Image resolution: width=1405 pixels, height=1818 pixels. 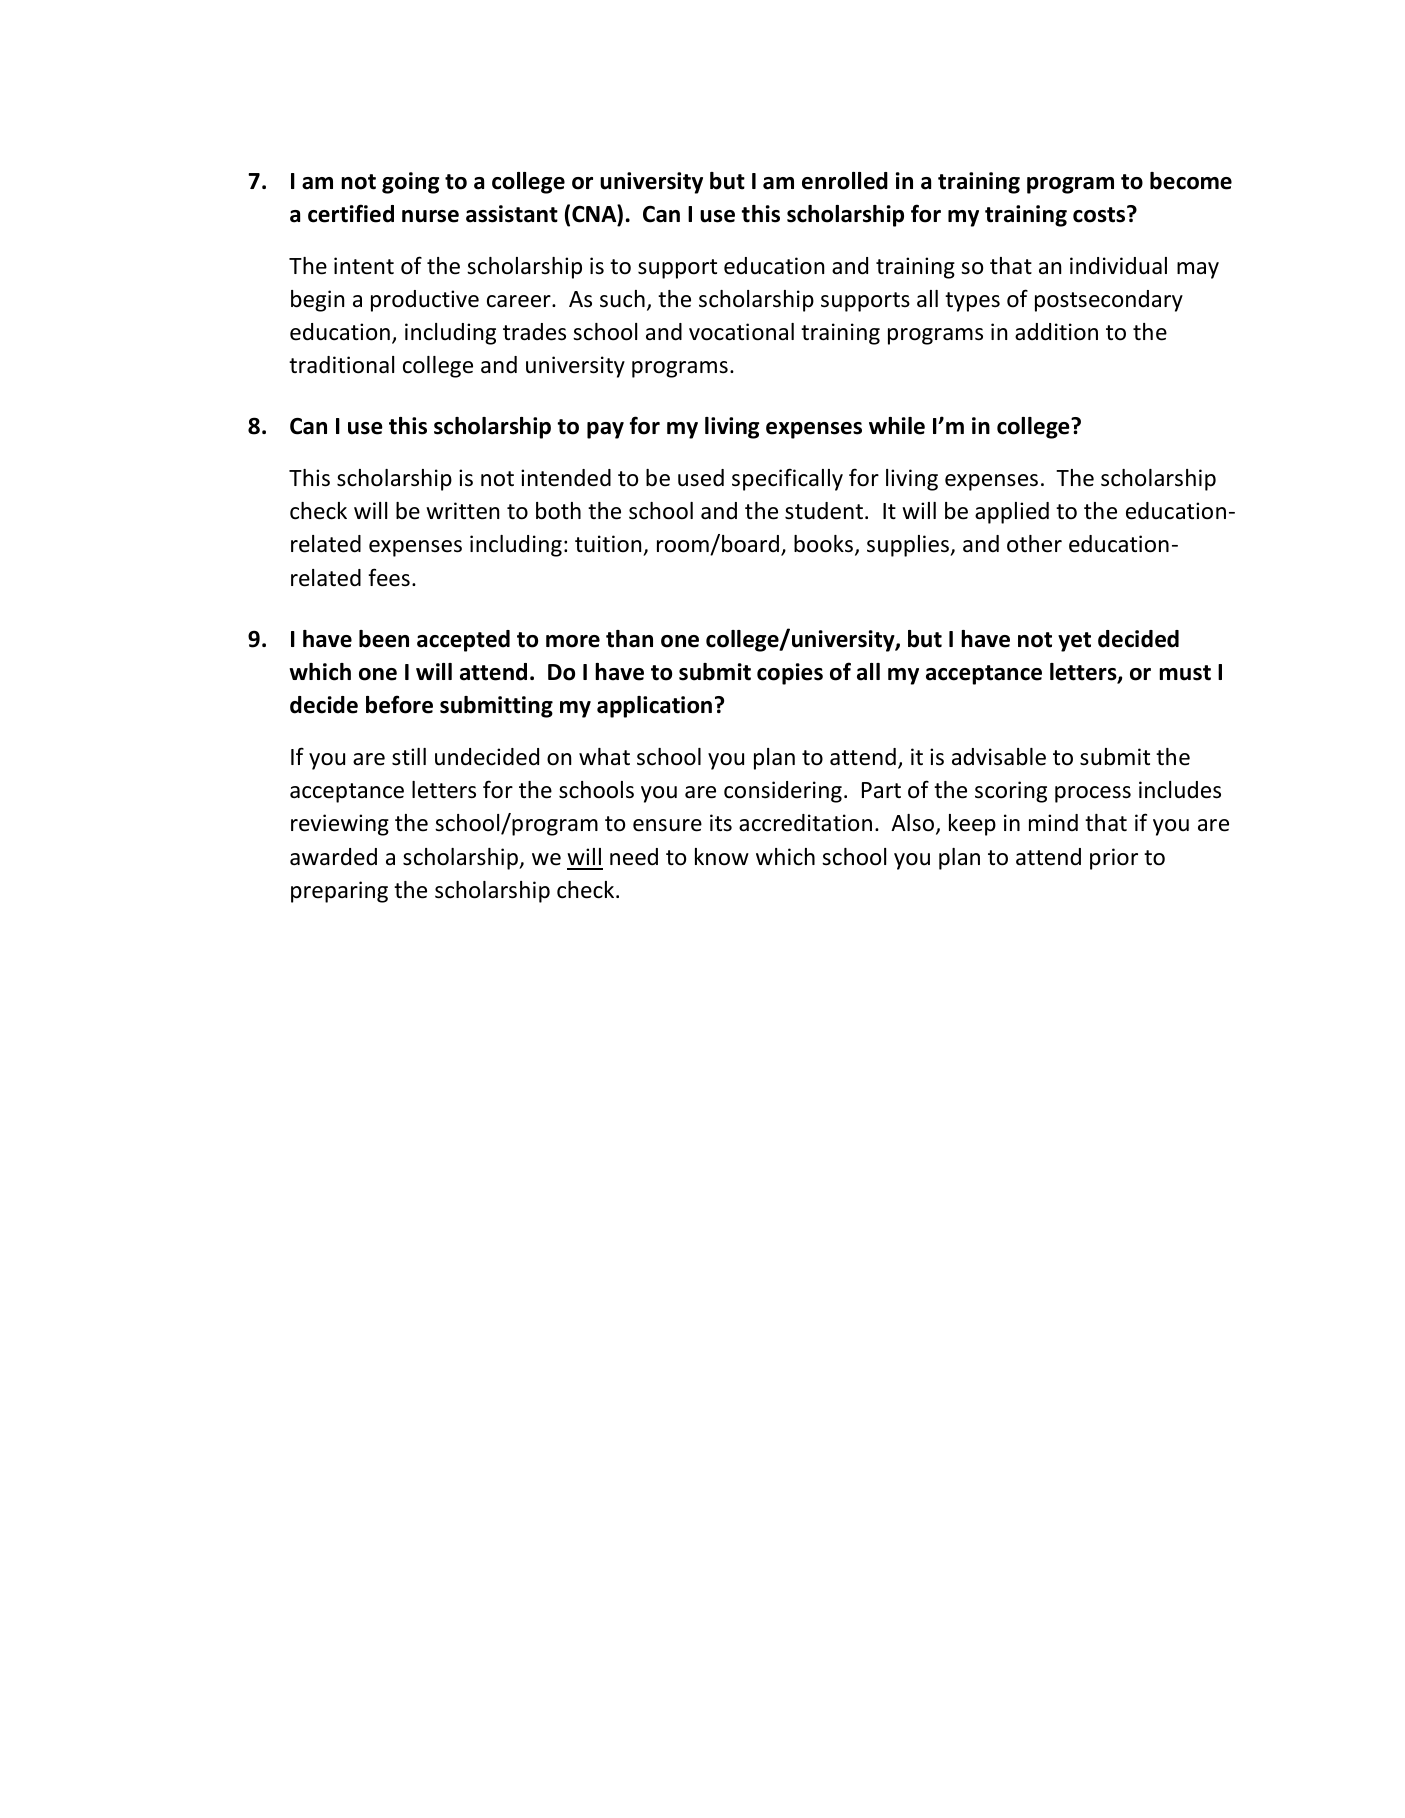 I want to click on enrolled, so click(x=845, y=181).
